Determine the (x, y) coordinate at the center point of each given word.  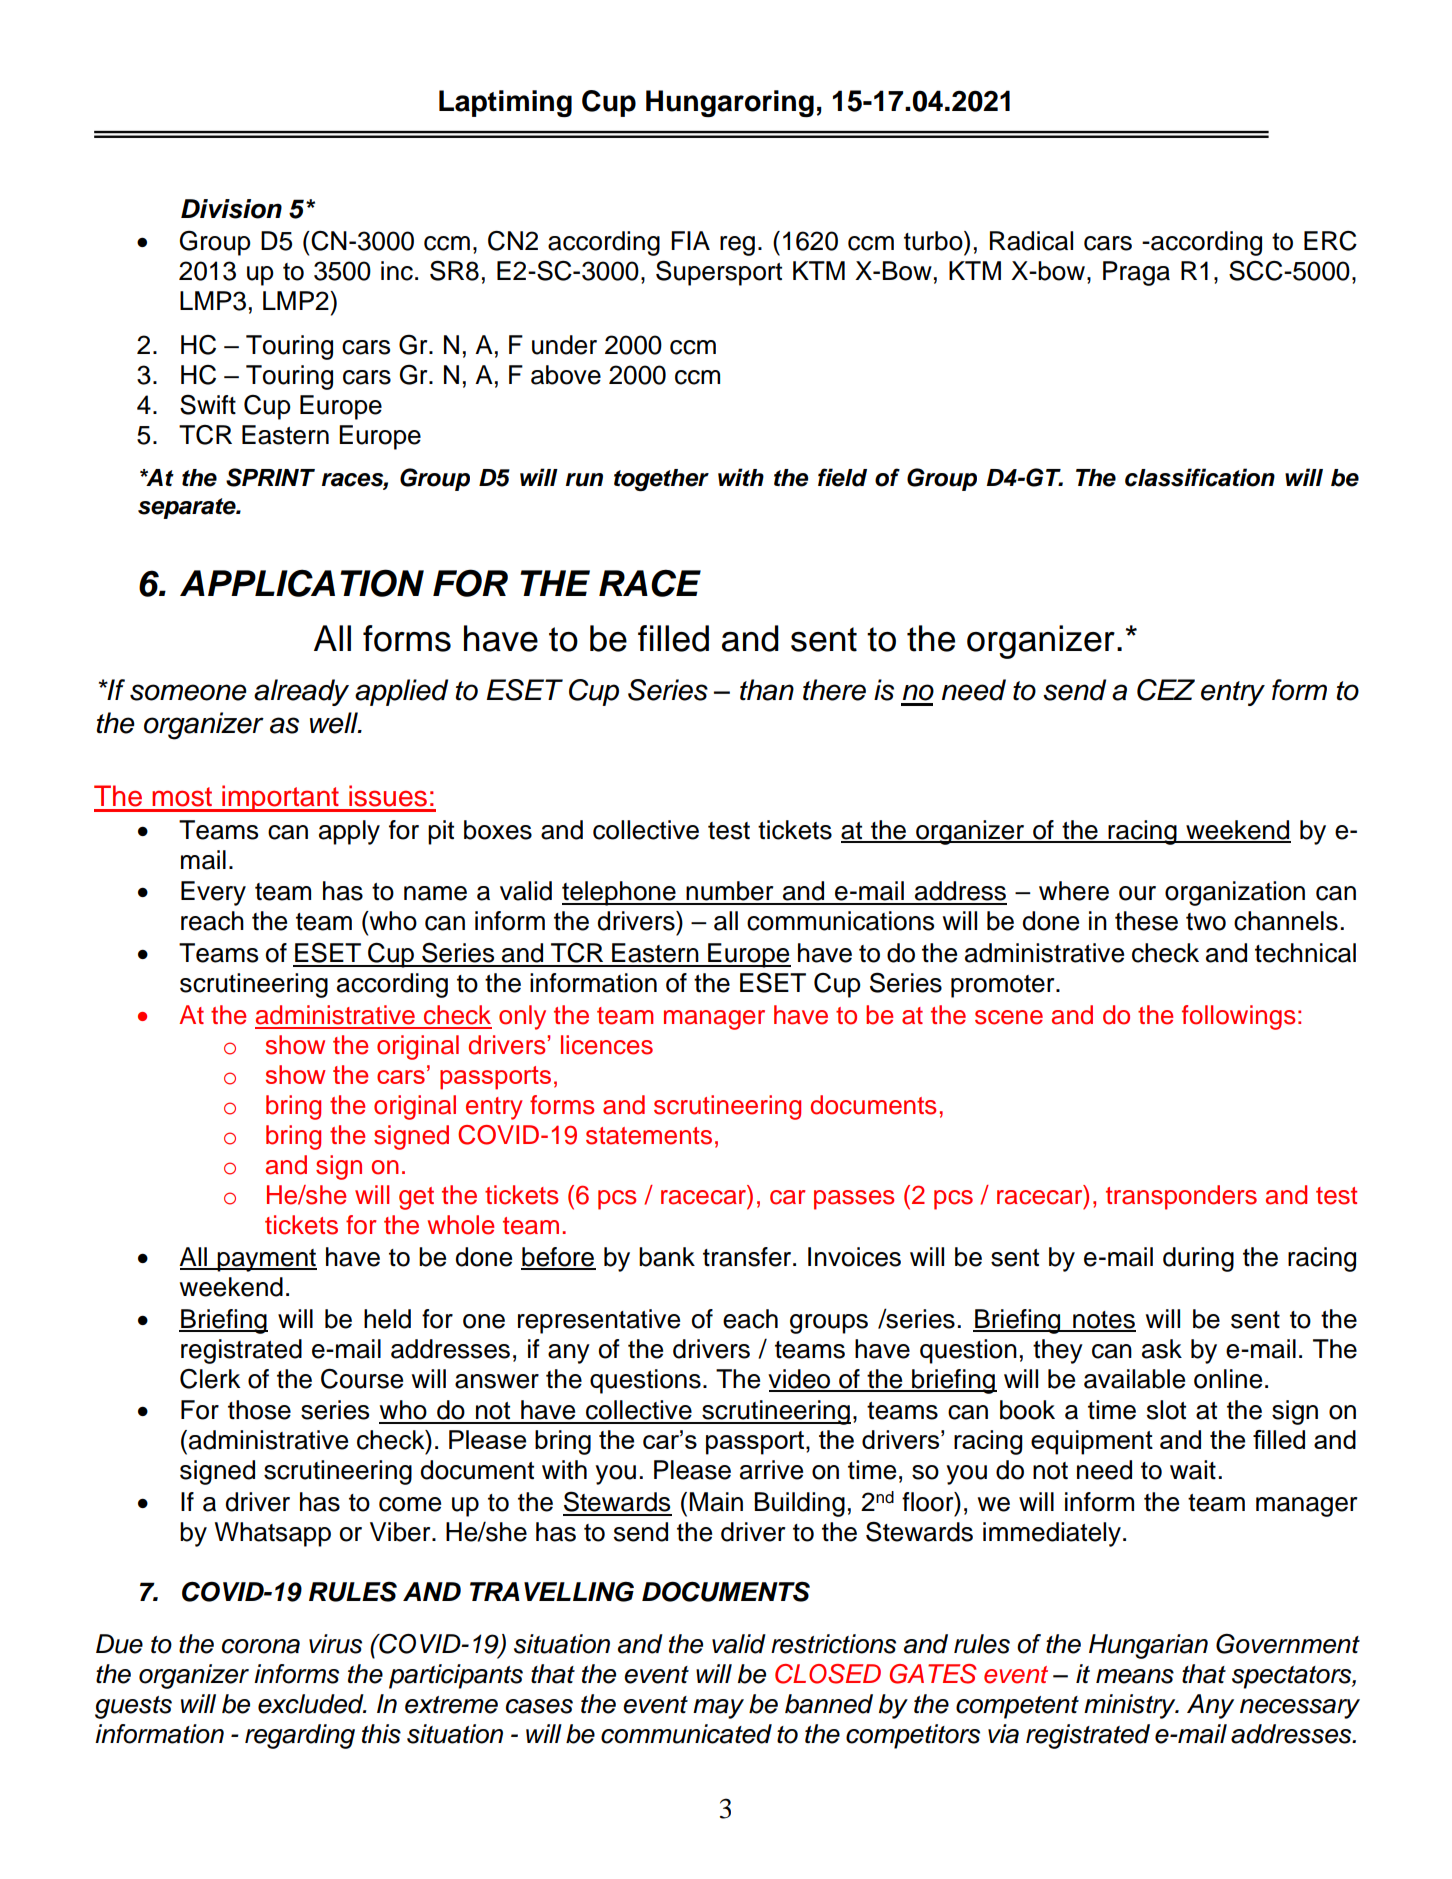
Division (231, 209)
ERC (1330, 241)
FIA (690, 240)
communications (840, 921)
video (800, 1380)
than (767, 690)
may (718, 1709)
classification (1200, 477)
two (1206, 922)
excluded (312, 1704)
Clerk (210, 1379)
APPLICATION (302, 583)
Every (213, 893)
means (1135, 1676)
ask (1162, 1349)
